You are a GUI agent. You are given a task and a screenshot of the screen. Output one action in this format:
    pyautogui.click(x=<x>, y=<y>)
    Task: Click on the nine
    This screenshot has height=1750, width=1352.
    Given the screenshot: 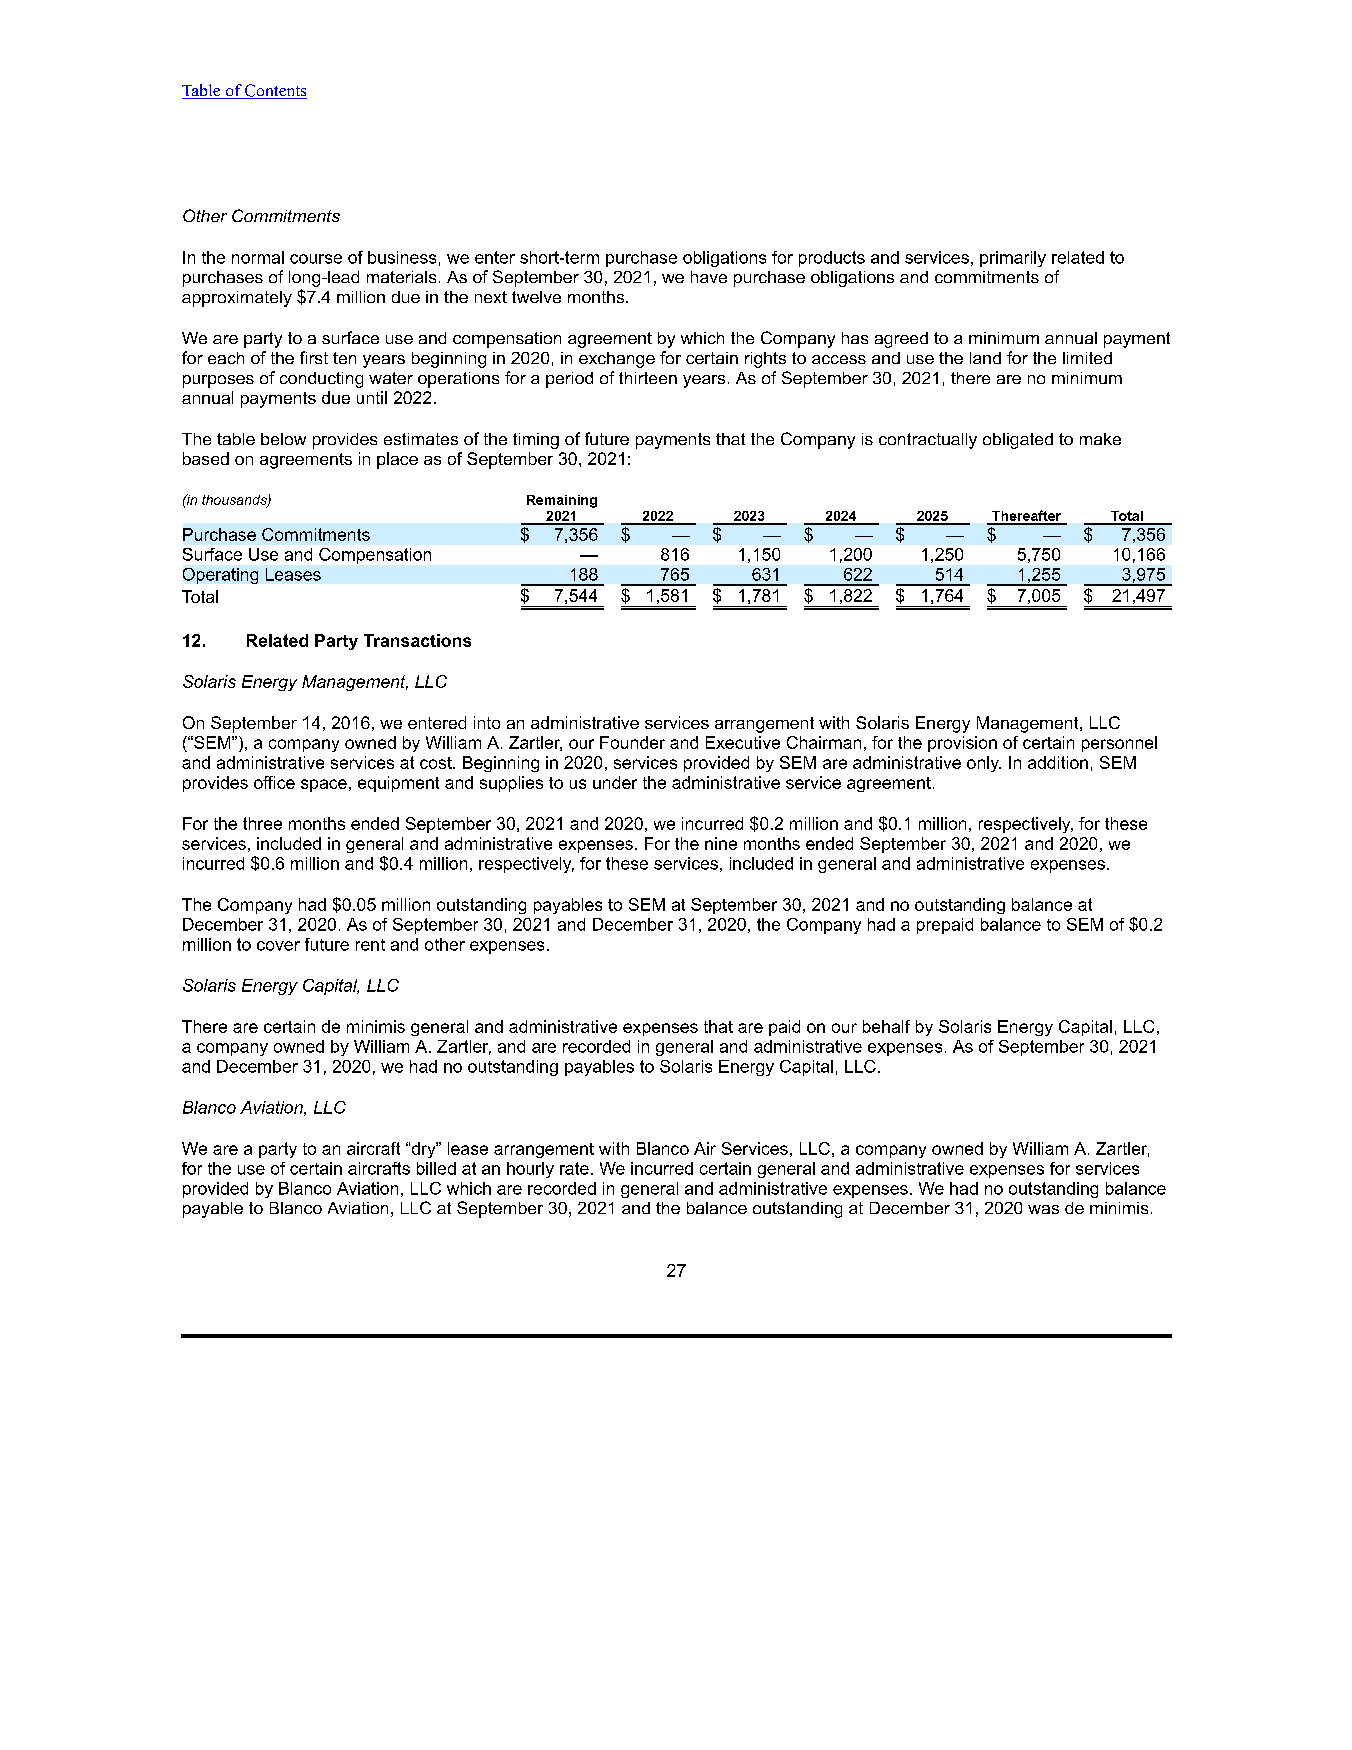 What is the action you would take?
    pyautogui.click(x=721, y=843)
